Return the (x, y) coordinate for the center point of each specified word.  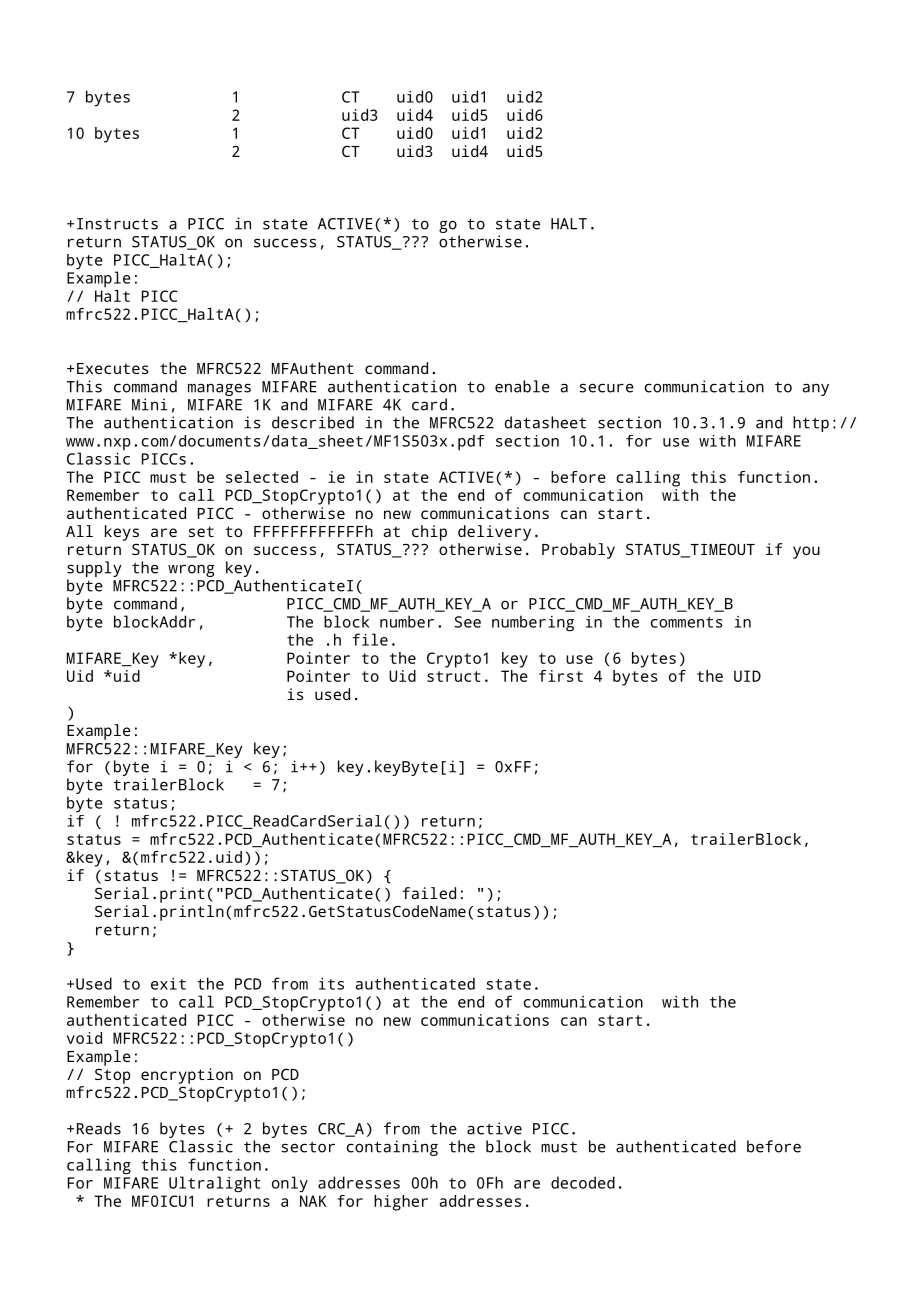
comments (687, 622)
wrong (191, 570)
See (468, 622)
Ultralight (215, 1184)
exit (168, 984)
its (331, 984)
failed (429, 893)
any (816, 389)
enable (522, 386)
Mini (150, 404)
